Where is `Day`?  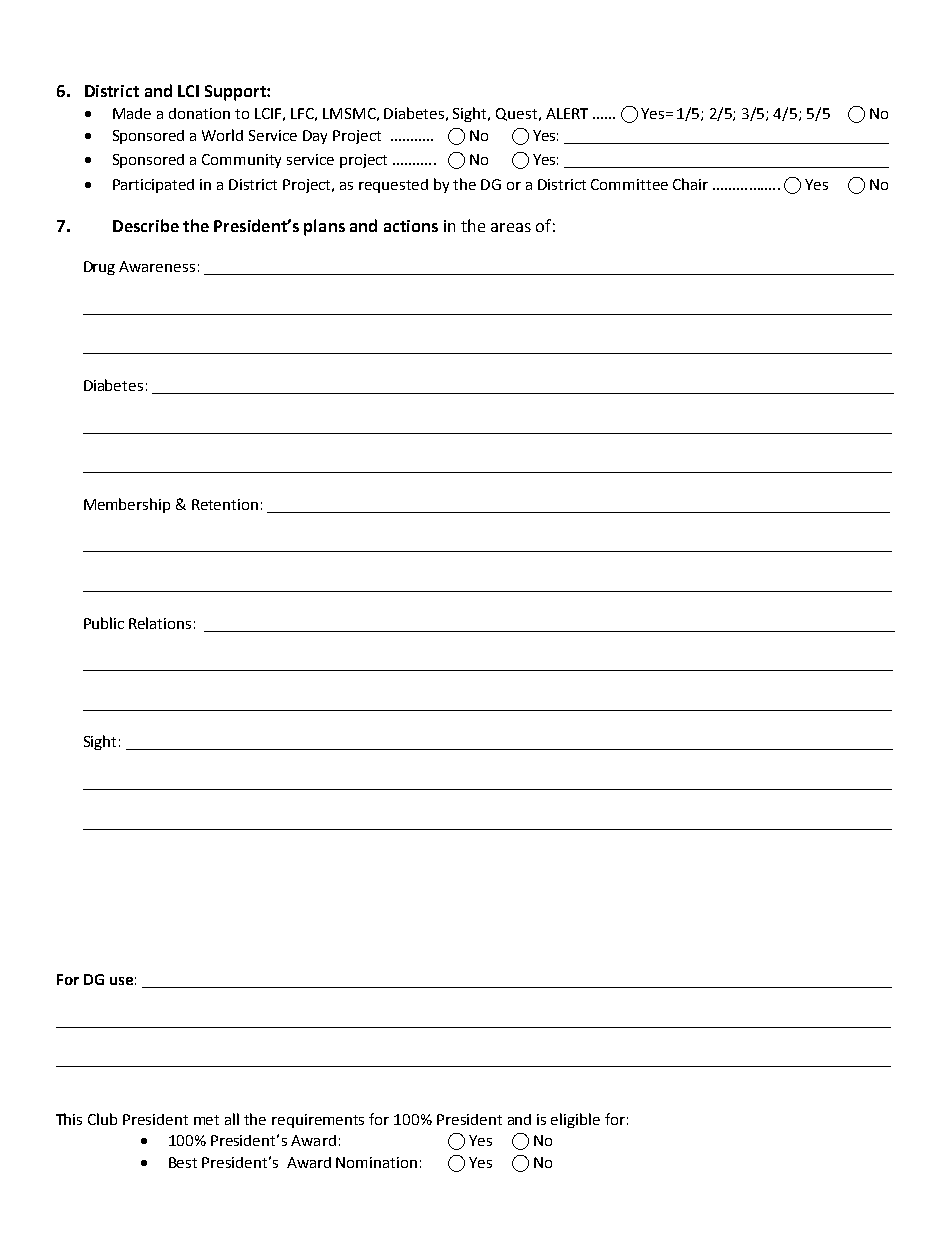 Day is located at coordinates (315, 137).
